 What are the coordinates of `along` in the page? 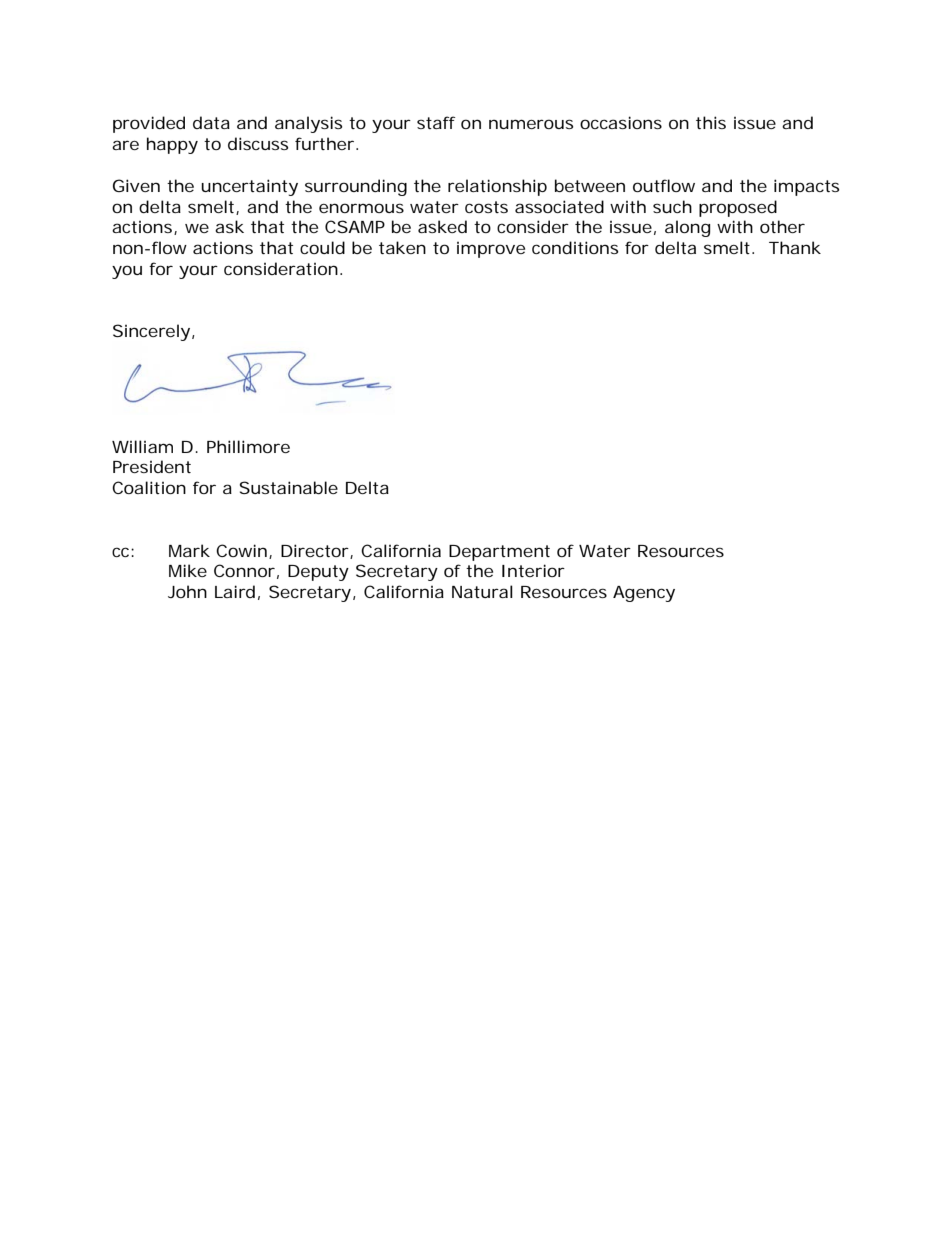 It's located at (687, 228).
